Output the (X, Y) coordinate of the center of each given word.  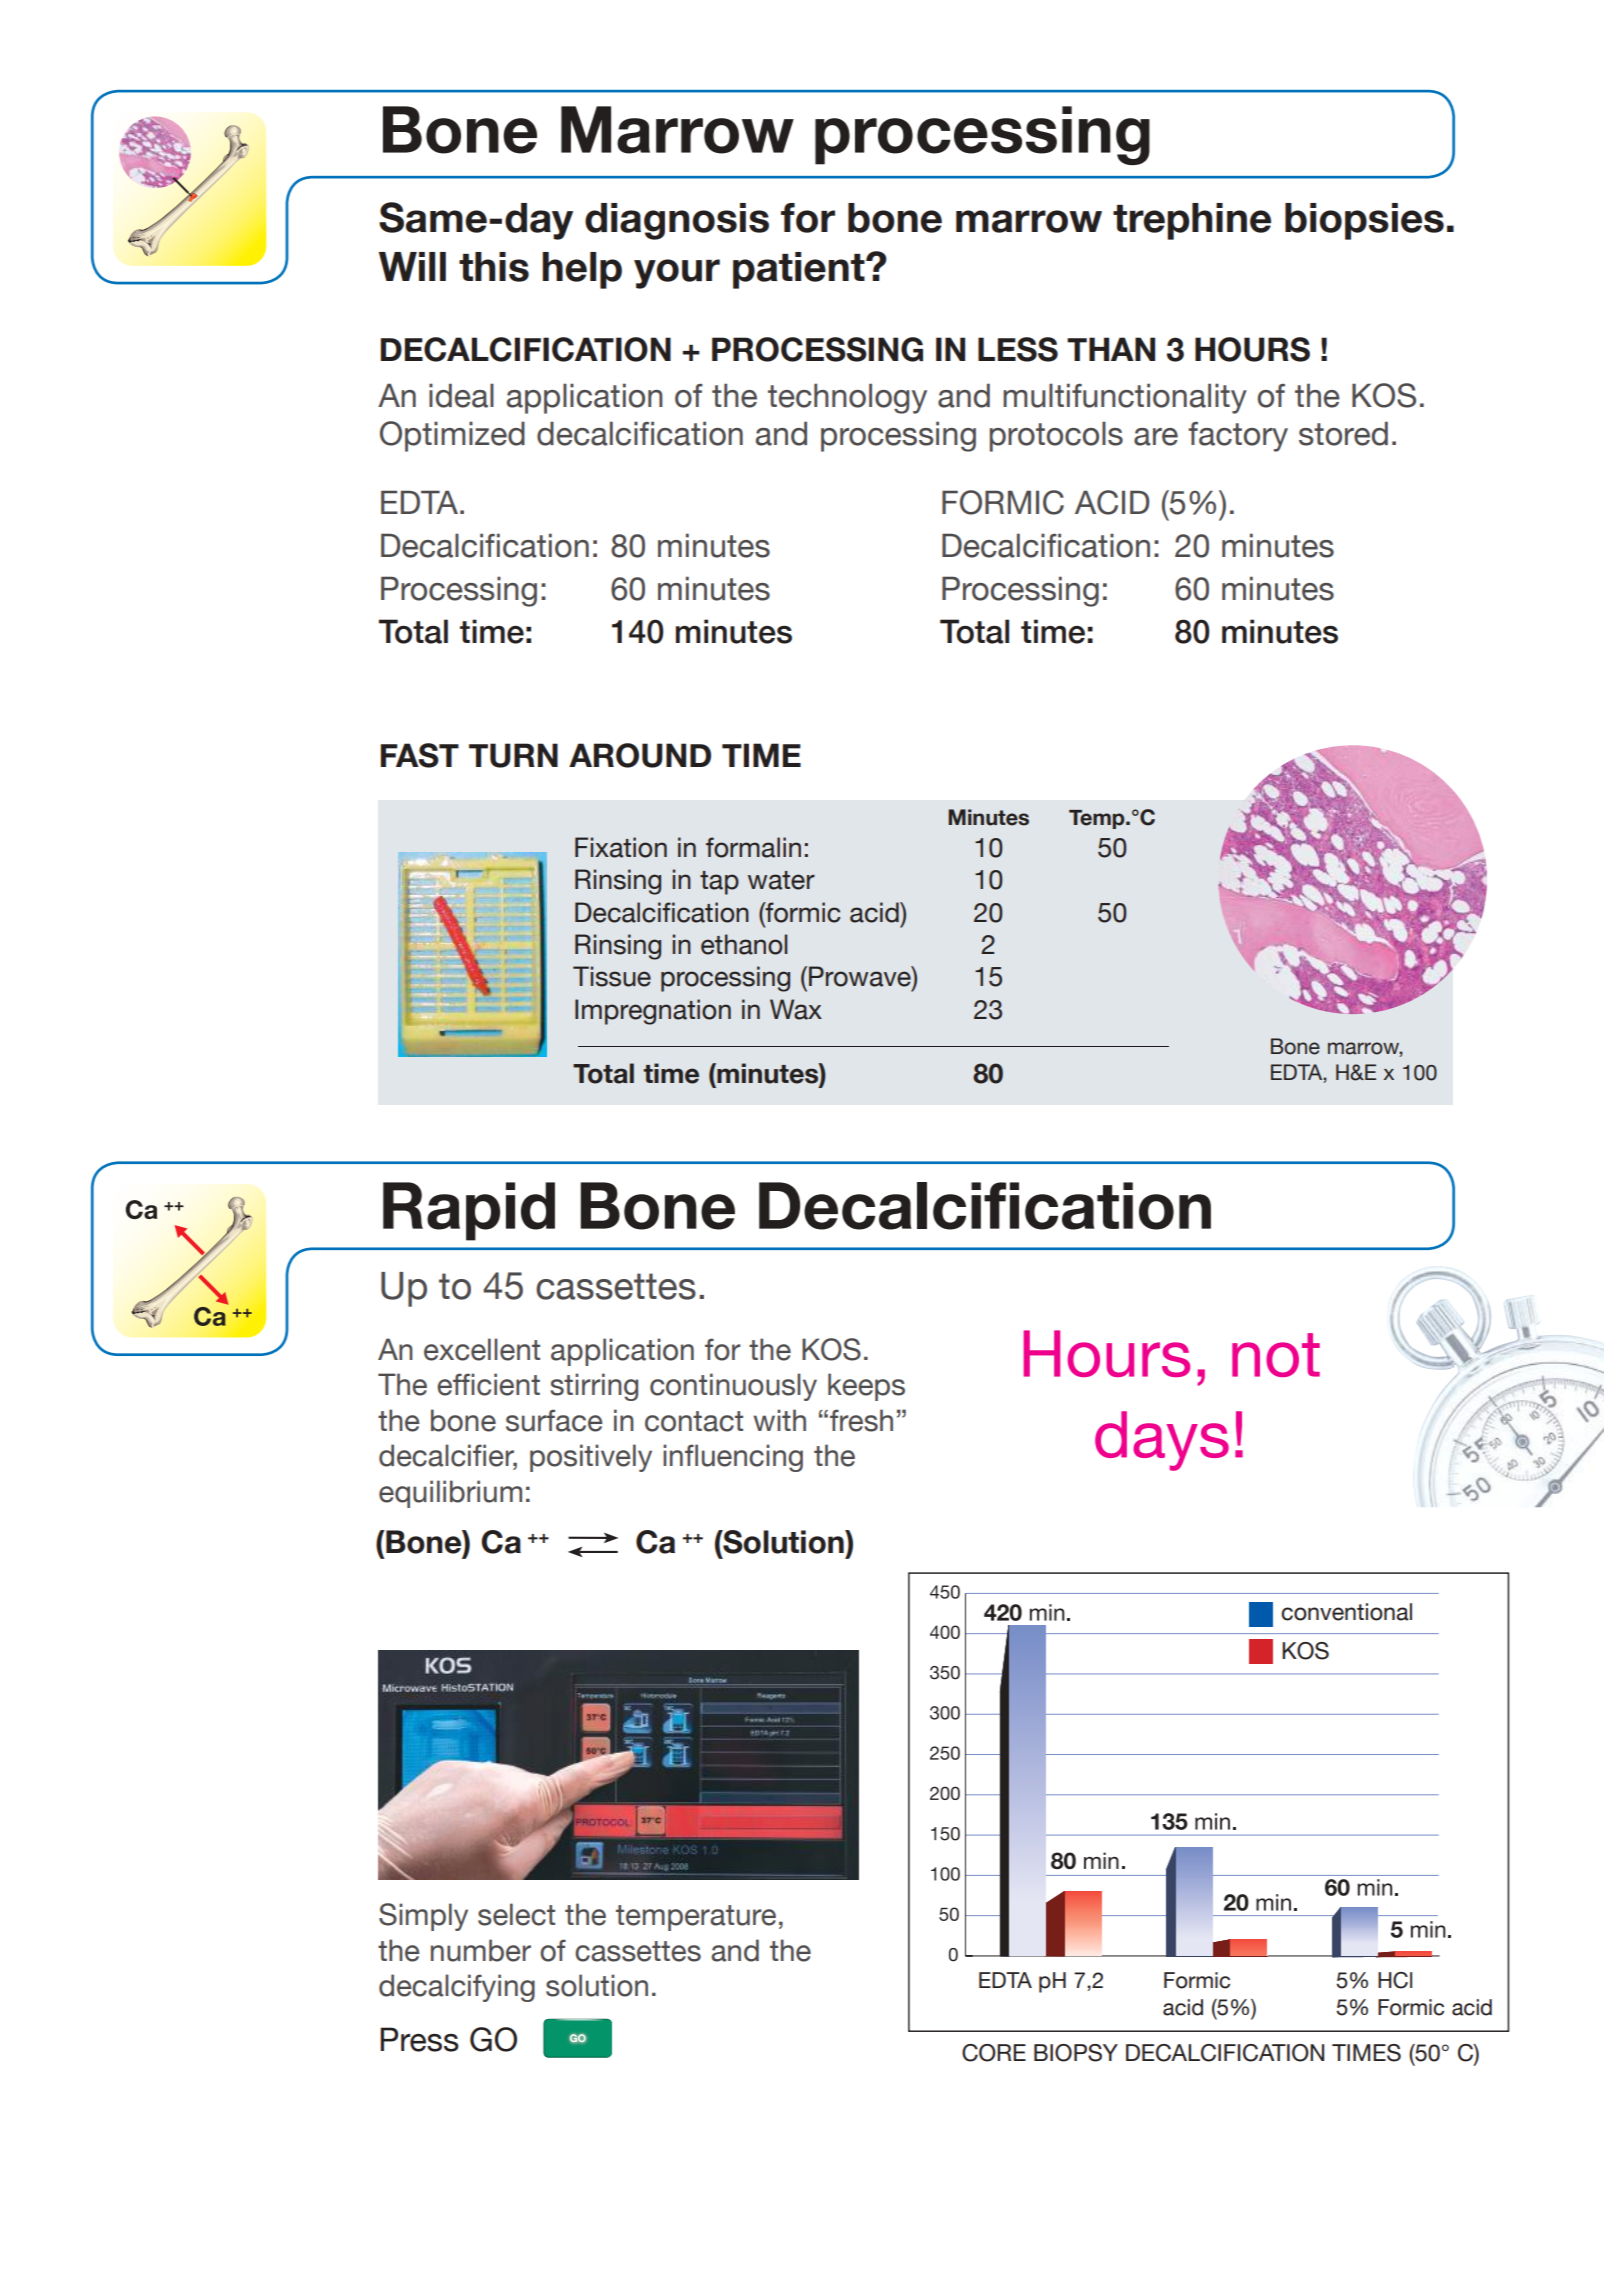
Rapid (469, 1211)
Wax (796, 1009)
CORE (994, 2053)
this (494, 267)
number (481, 1950)
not (1276, 1355)
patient (800, 270)
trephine (1192, 221)
